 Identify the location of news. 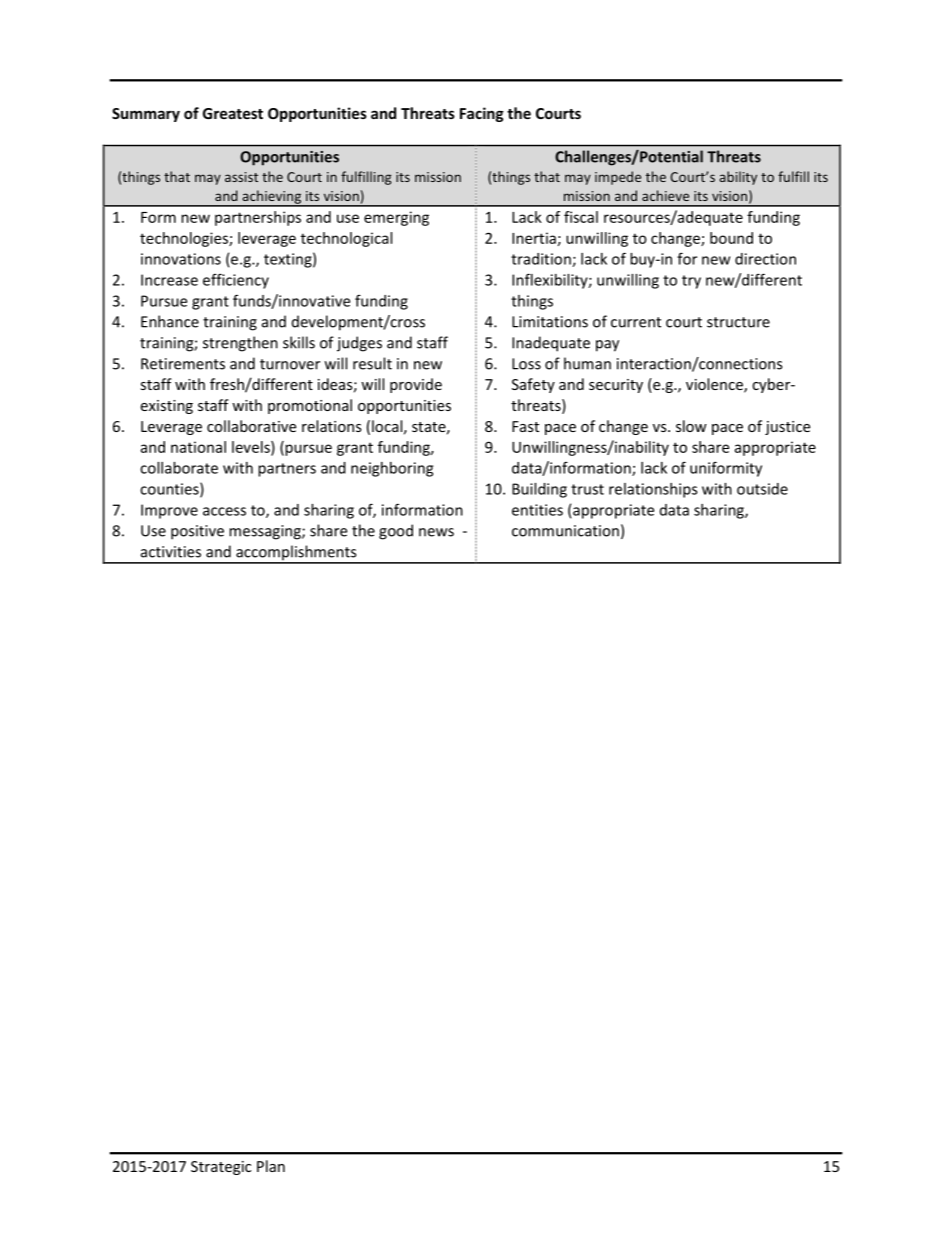
(436, 532).
